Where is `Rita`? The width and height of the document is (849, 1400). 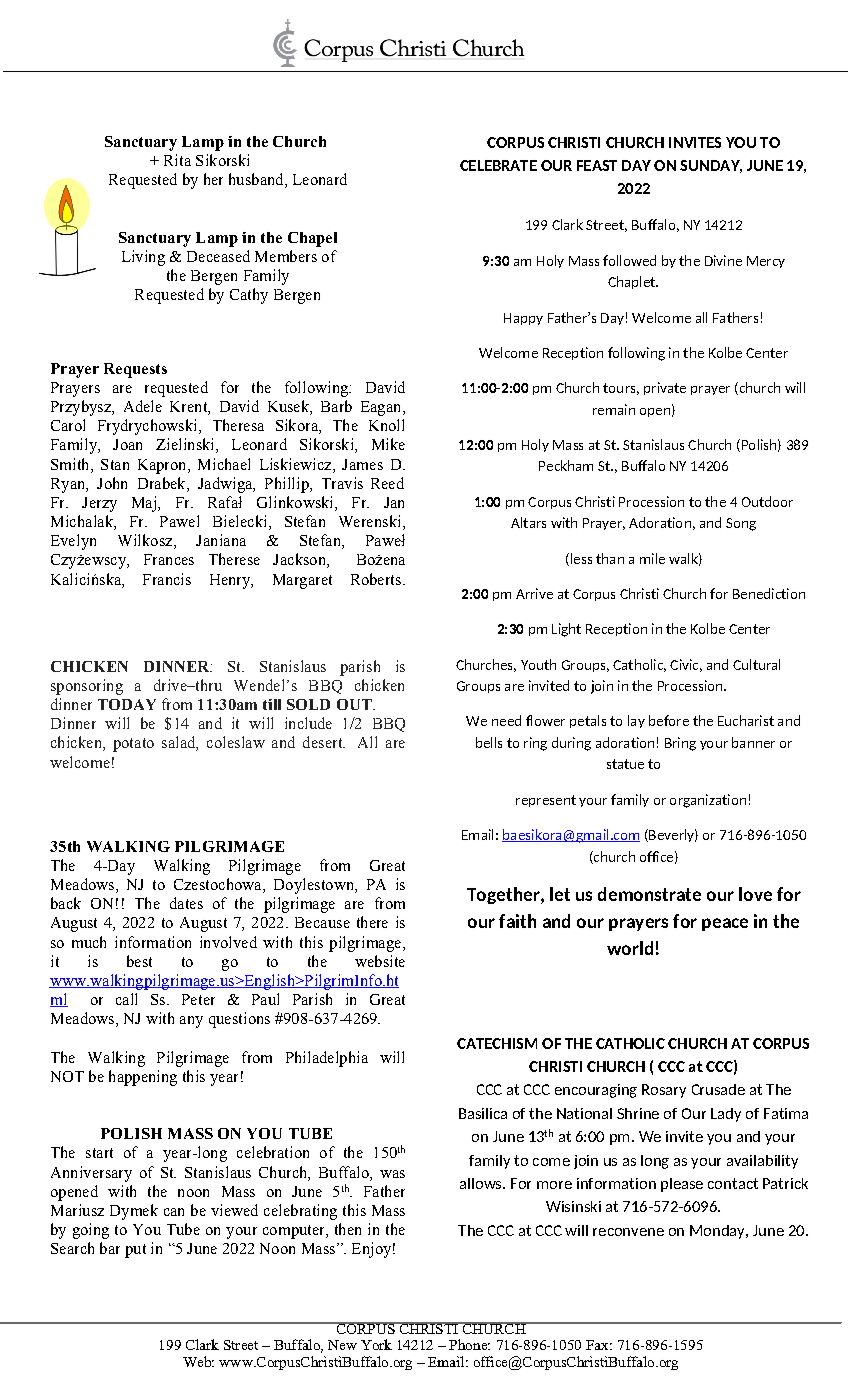
Rita is located at coordinates (177, 160).
